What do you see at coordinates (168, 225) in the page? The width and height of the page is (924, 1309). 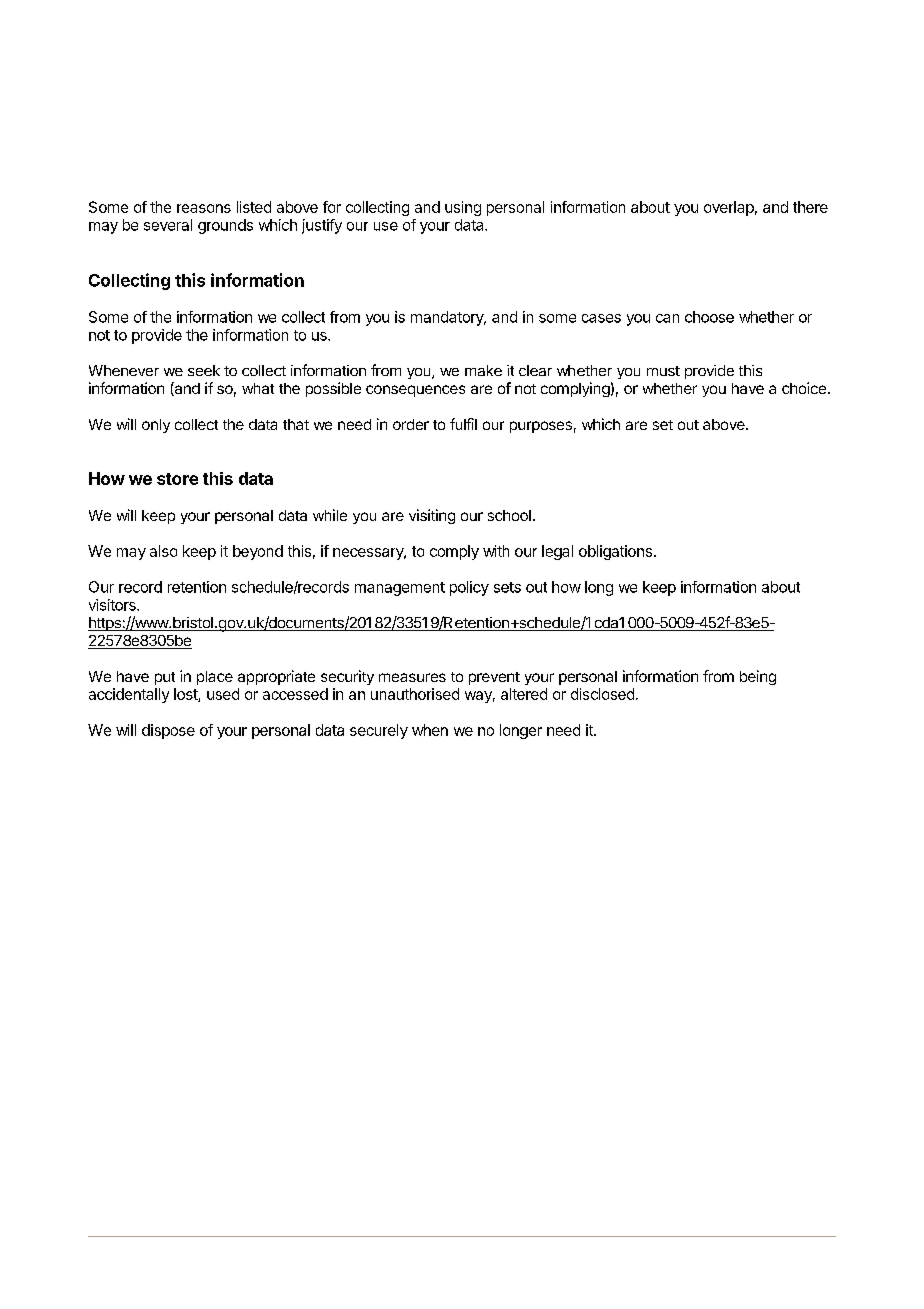 I see `several` at bounding box center [168, 225].
